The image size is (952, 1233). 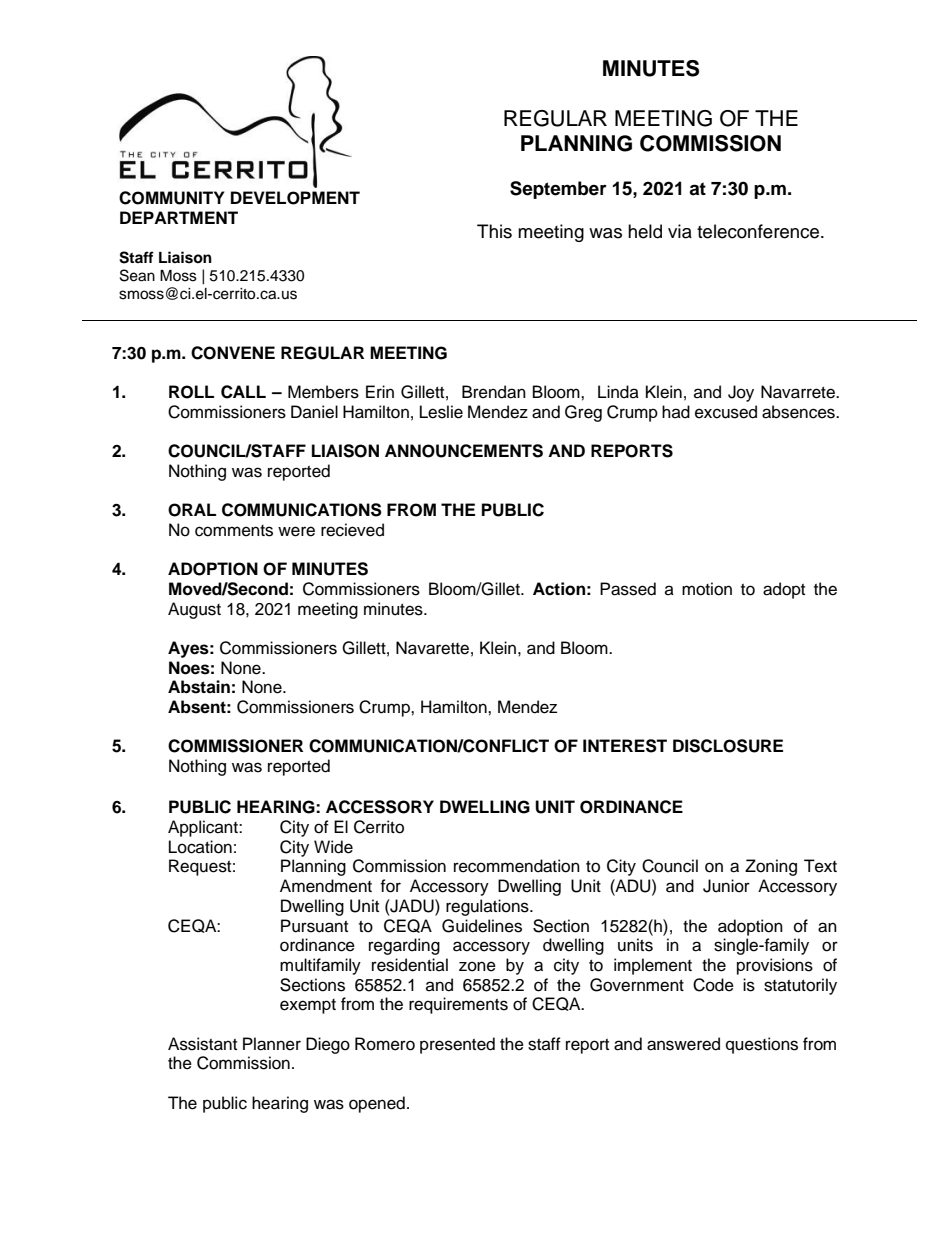 I want to click on recommendation, so click(x=517, y=866).
